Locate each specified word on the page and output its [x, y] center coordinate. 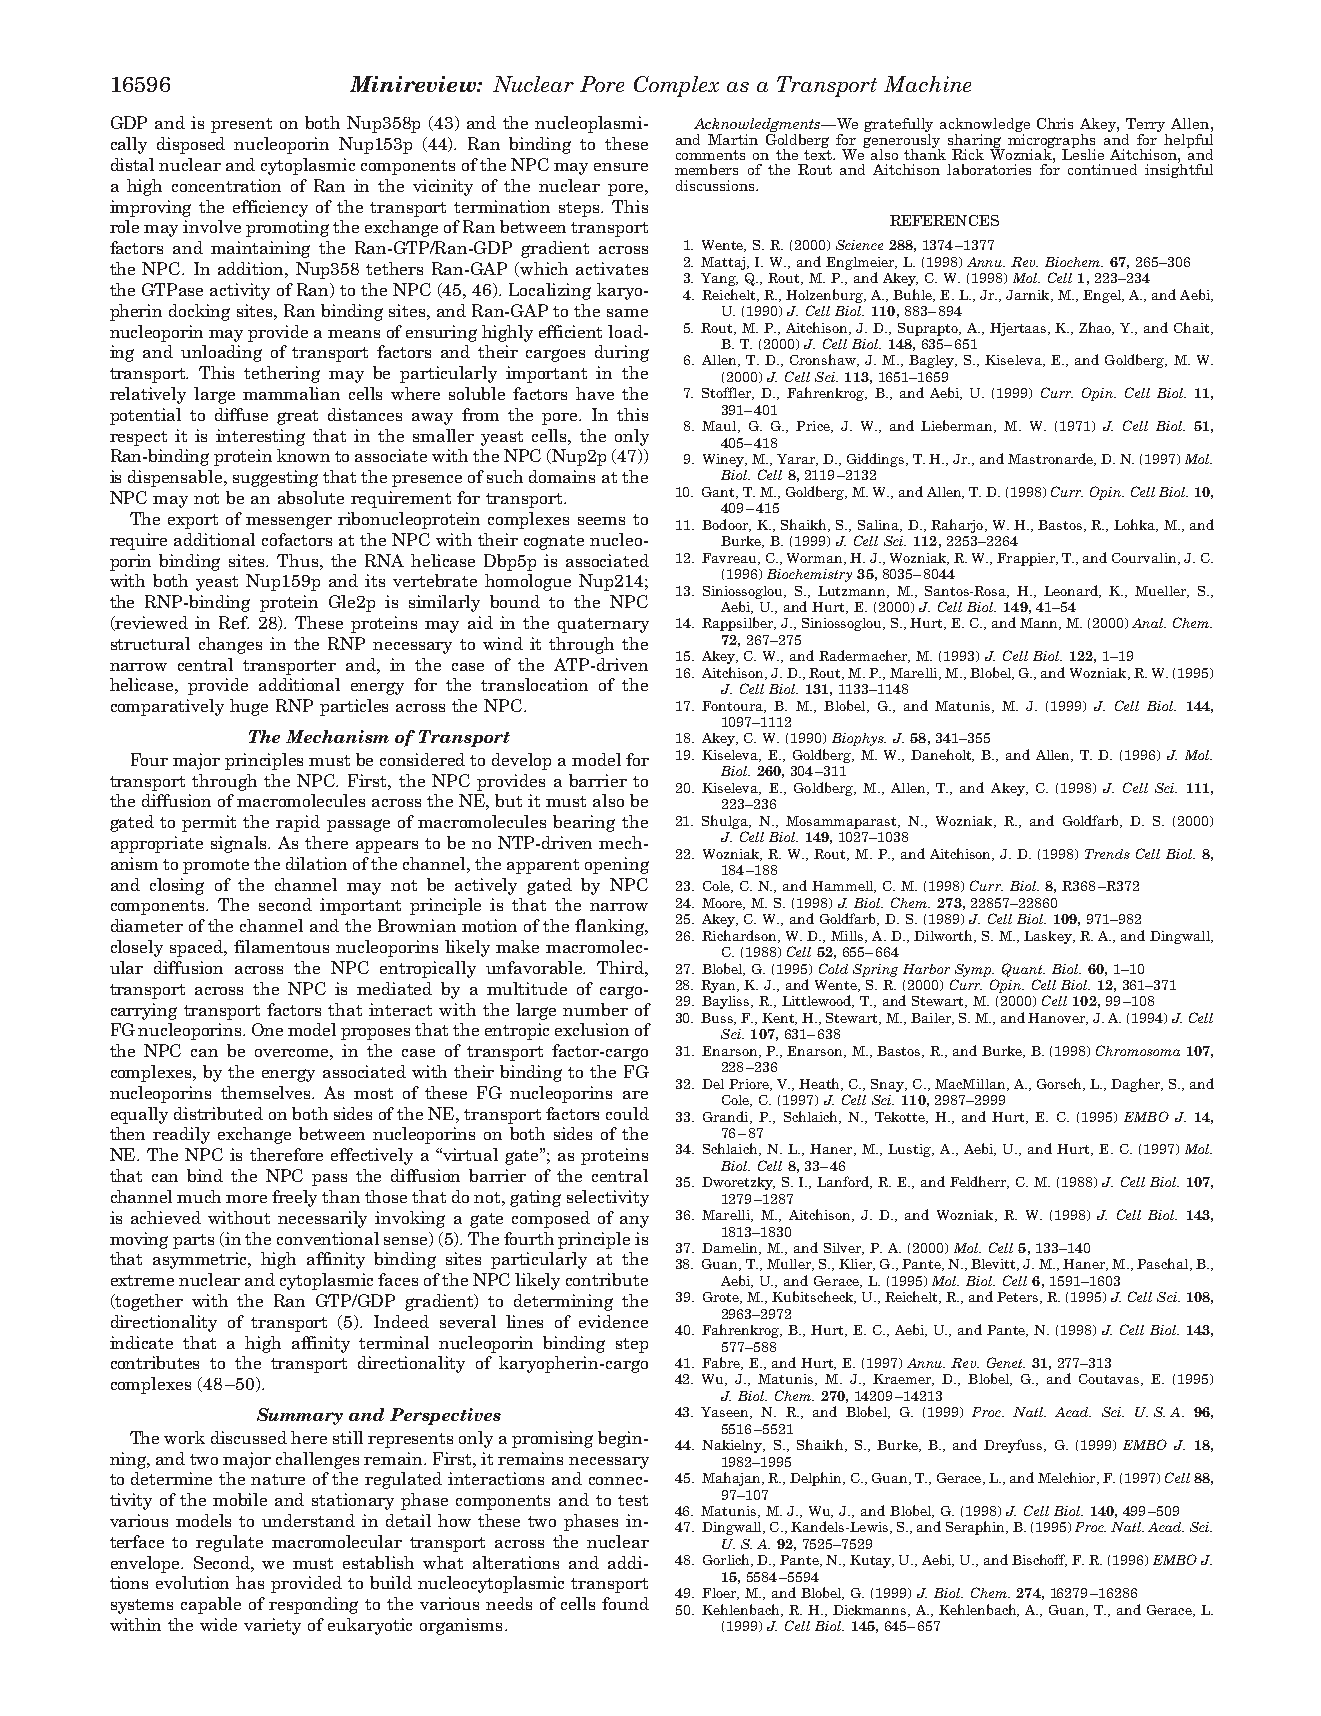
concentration [226, 185]
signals [240, 844]
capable [211, 1605]
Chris [1055, 123]
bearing [584, 823]
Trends [1107, 854]
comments [710, 155]
